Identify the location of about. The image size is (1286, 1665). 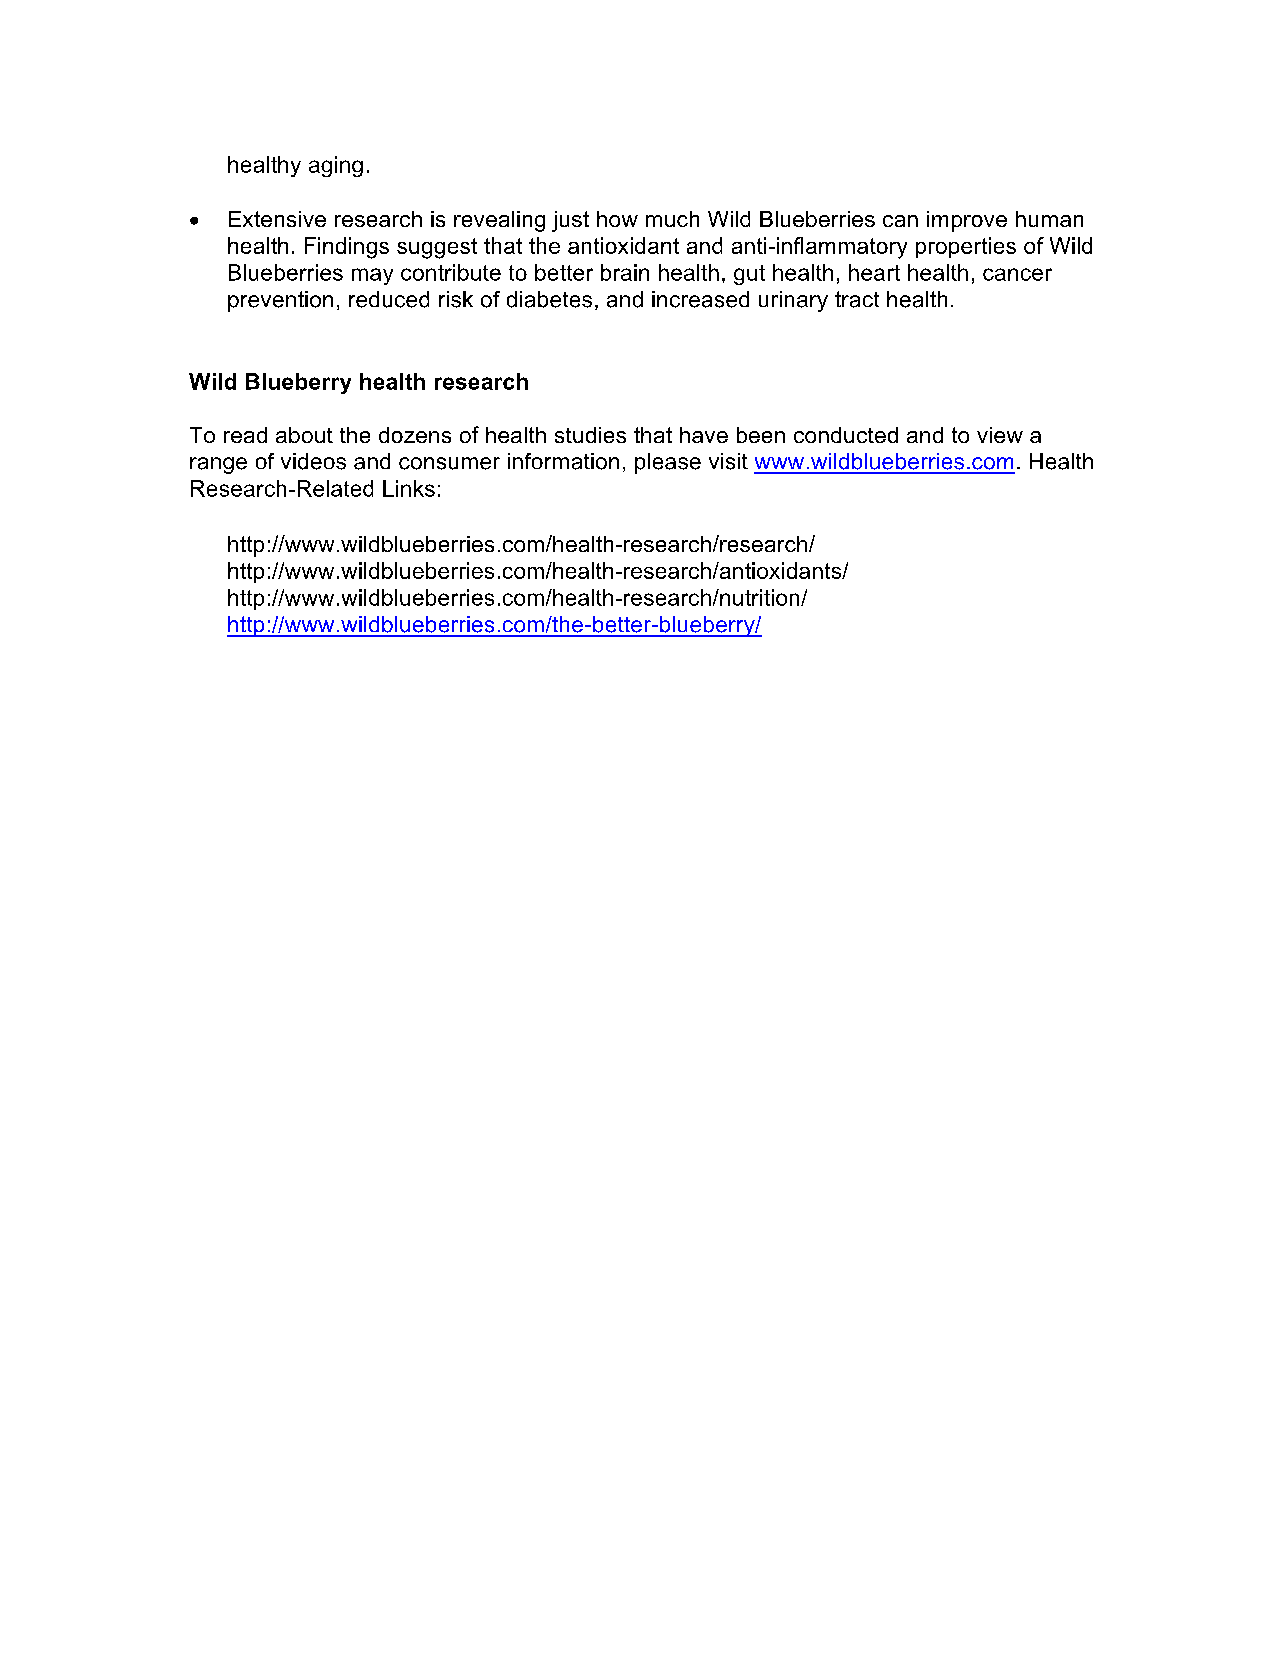
(304, 435).
